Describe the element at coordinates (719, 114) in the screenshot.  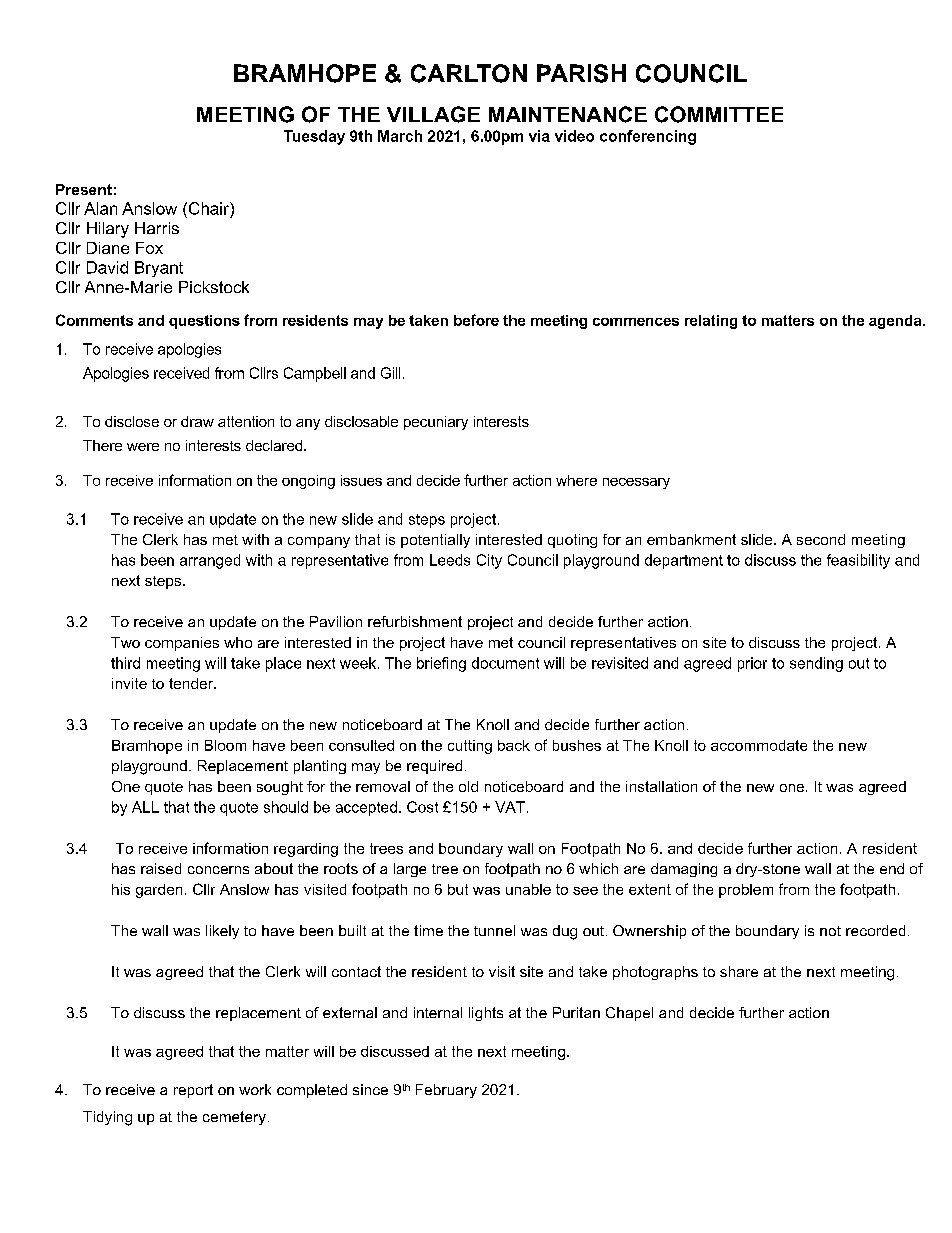
I see `COMMITTEE` at that location.
